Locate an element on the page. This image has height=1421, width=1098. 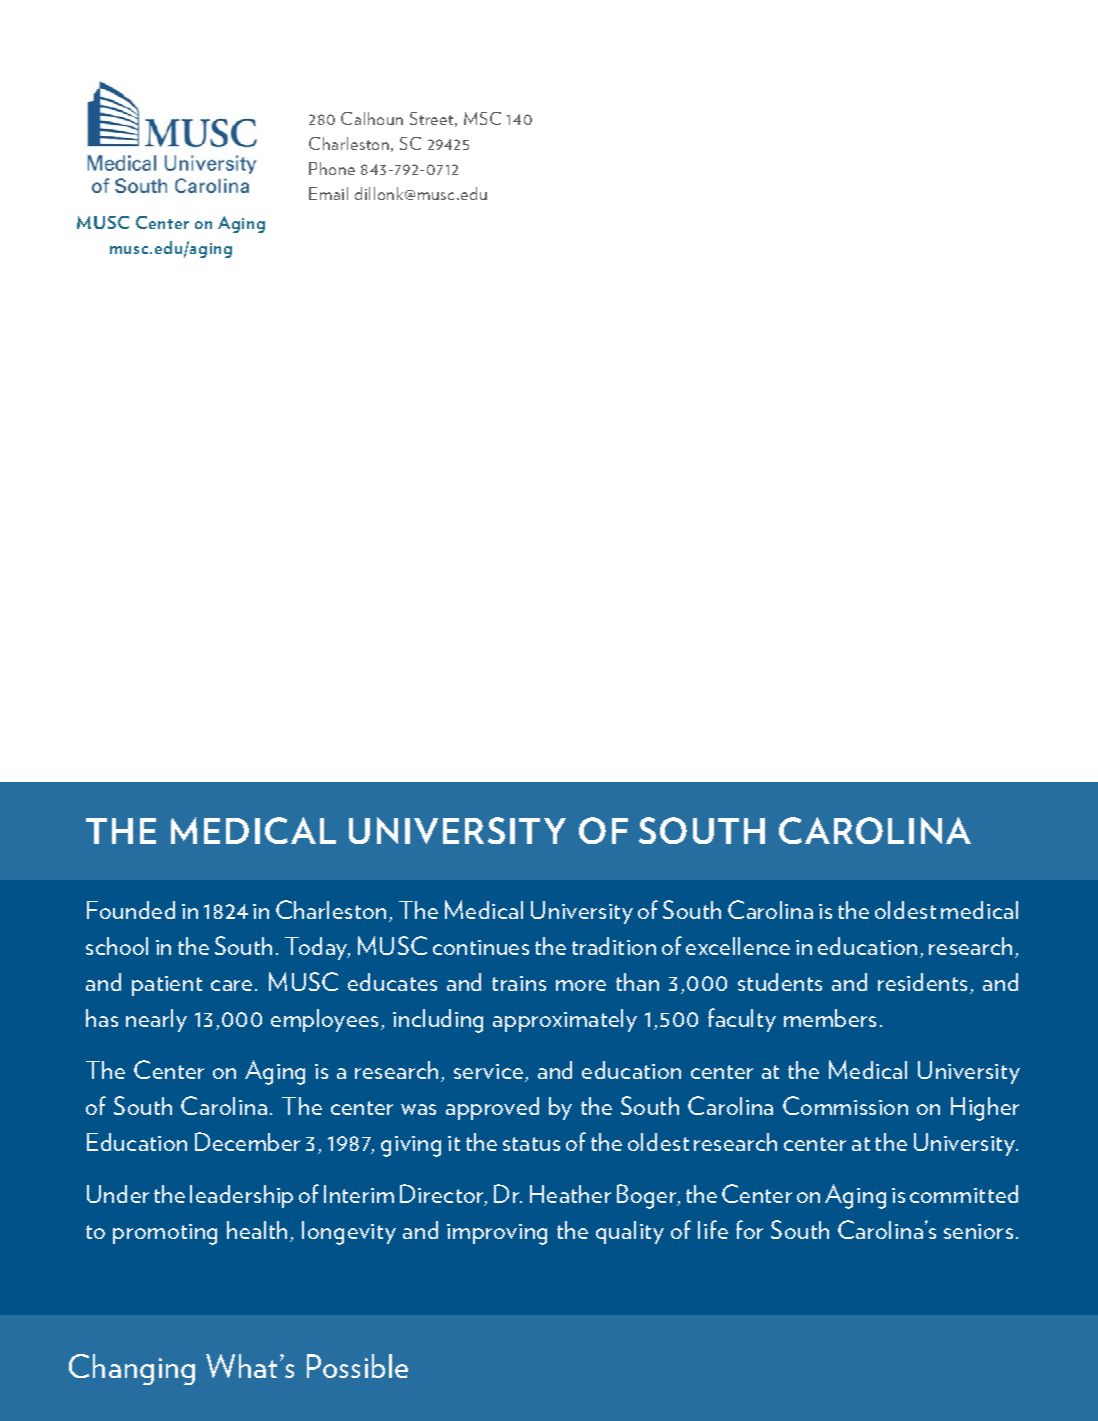
tradition is located at coordinates (614, 946).
